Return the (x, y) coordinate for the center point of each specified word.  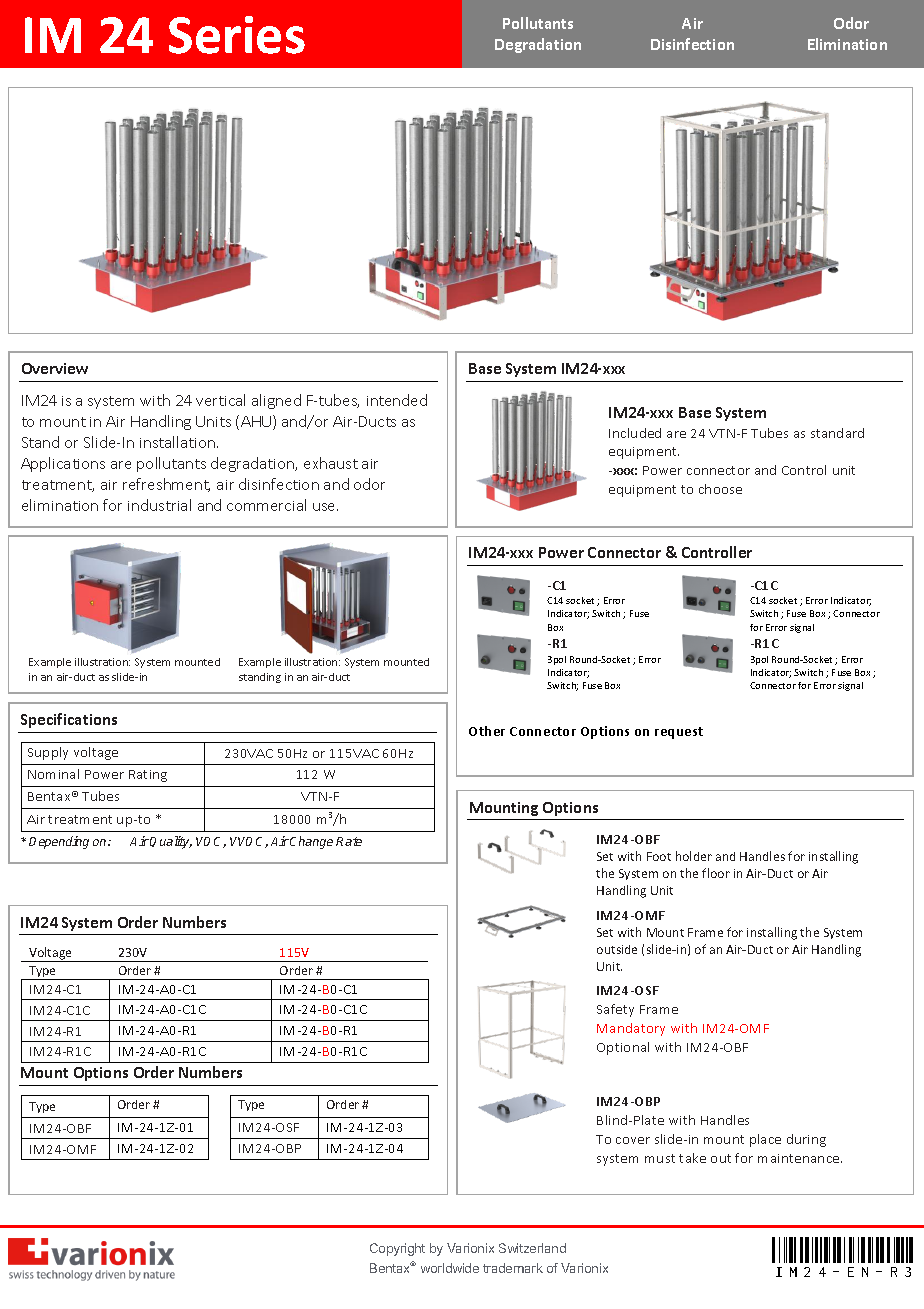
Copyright (397, 1249)
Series (237, 35)
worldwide (450, 1268)
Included (635, 433)
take (692, 1158)
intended (397, 400)
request (679, 733)
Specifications (69, 720)
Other (487, 731)
